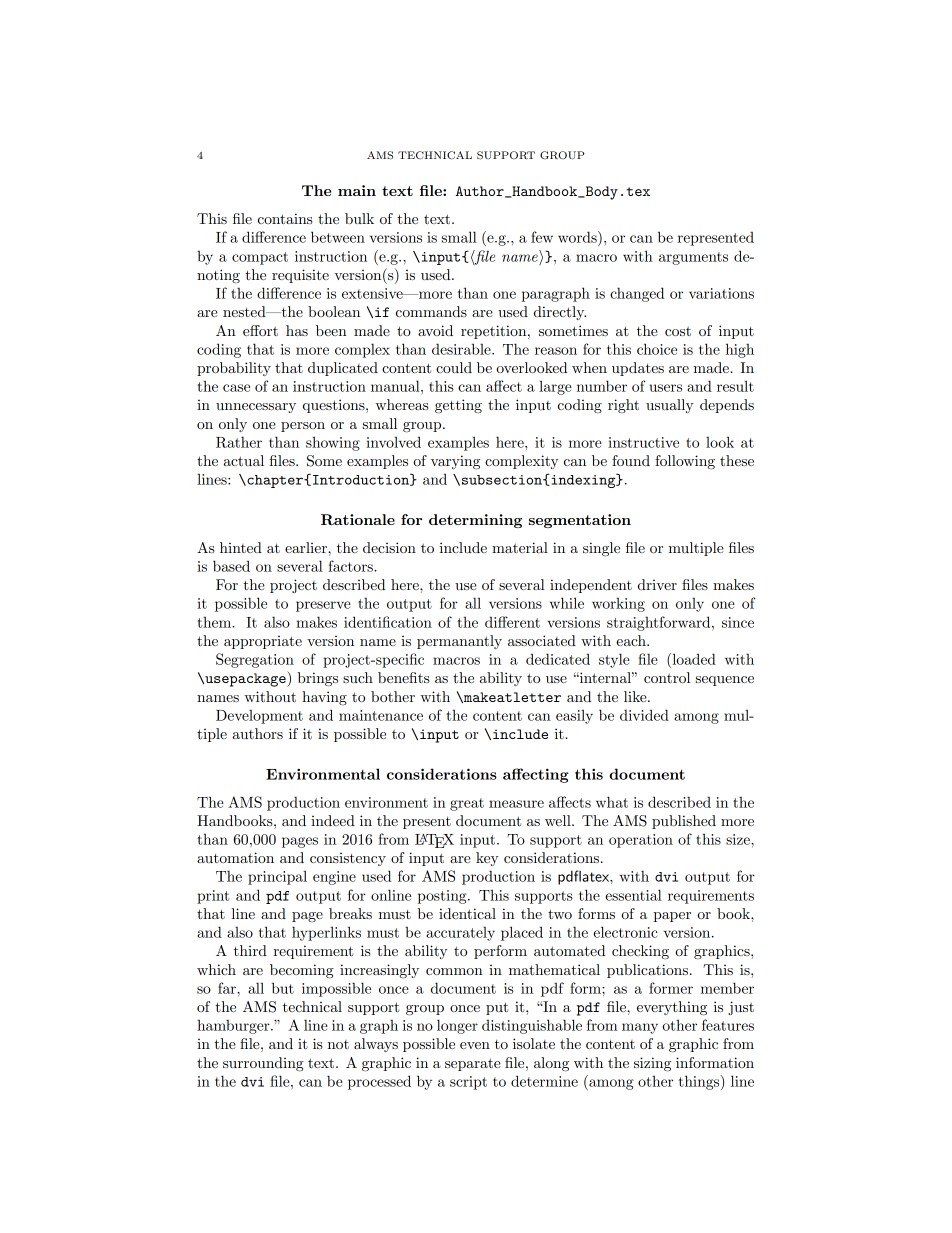 This screenshot has height=1233, width=952. I want to click on few, so click(542, 237).
